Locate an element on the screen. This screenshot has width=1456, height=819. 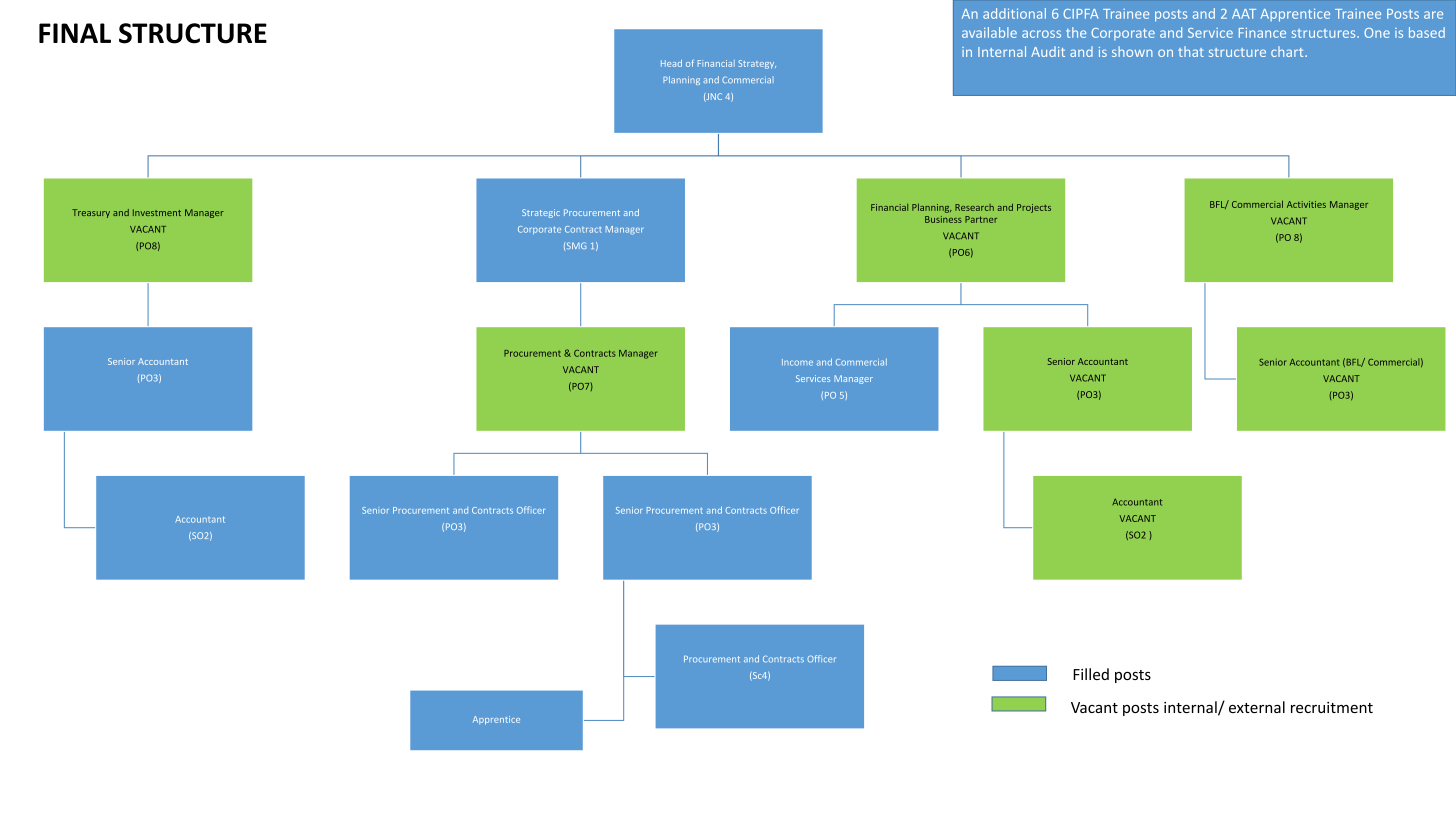
Income is located at coordinates (797, 362).
